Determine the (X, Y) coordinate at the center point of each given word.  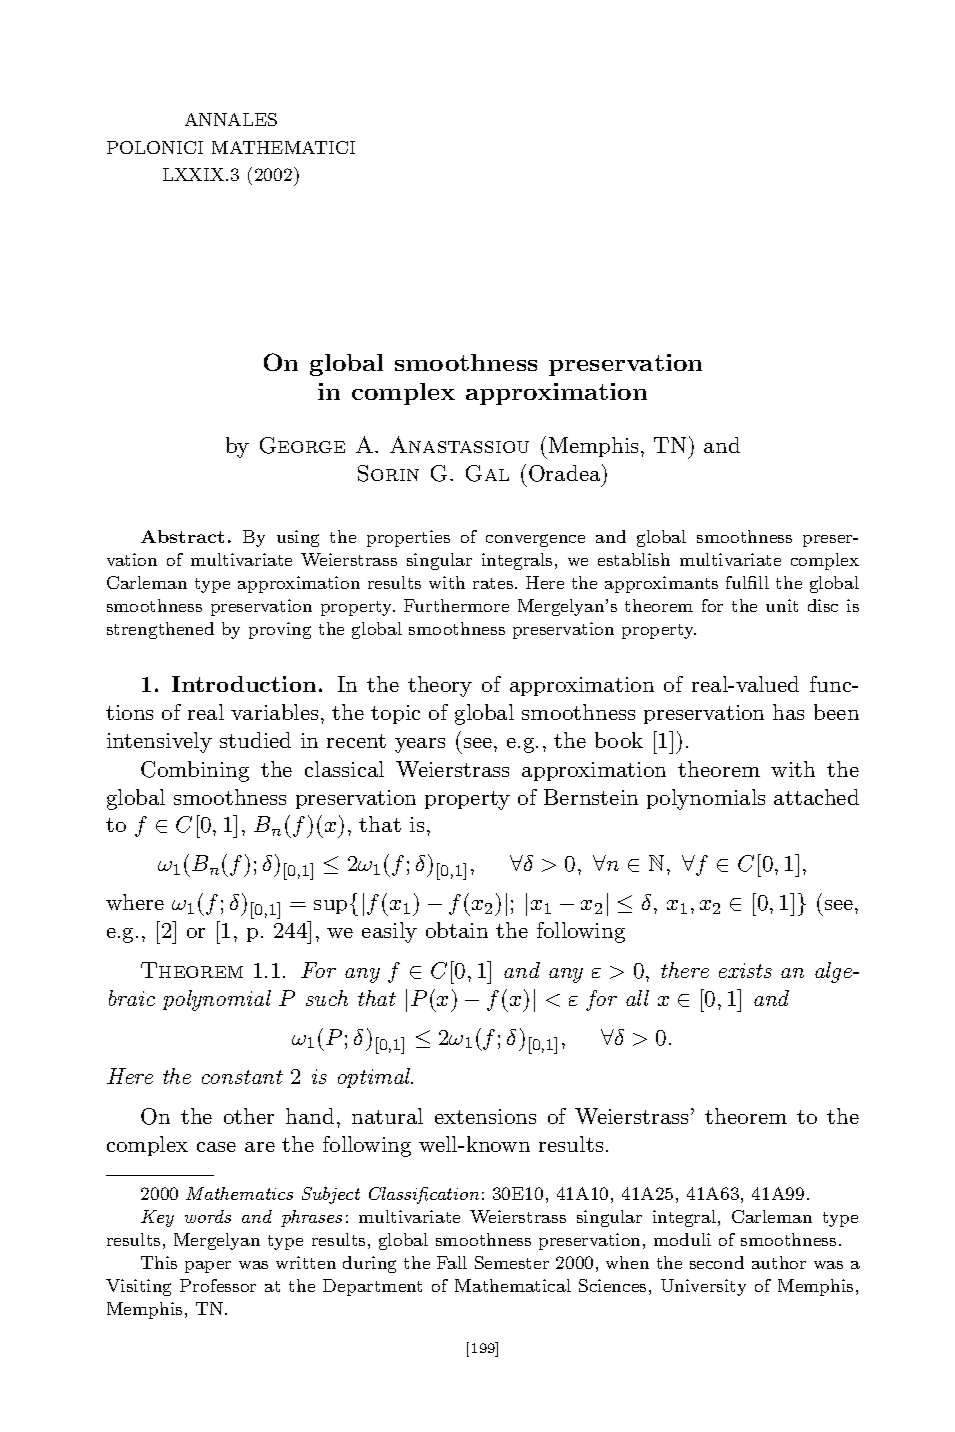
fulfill (747, 582)
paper (208, 1267)
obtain (457, 930)
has (788, 712)
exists (745, 970)
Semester (512, 1262)
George (302, 445)
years (420, 745)
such (327, 998)
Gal (487, 473)
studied (255, 740)
